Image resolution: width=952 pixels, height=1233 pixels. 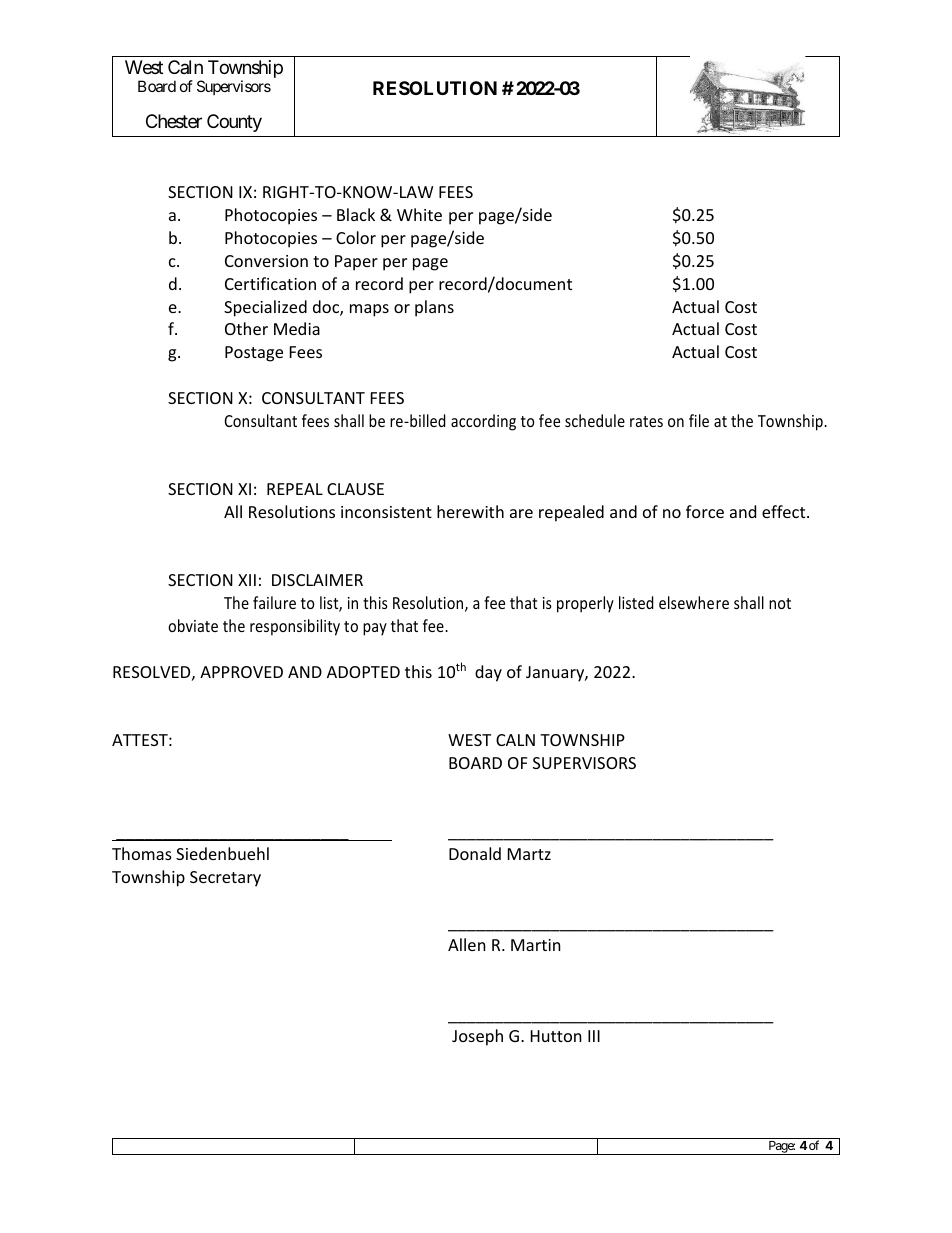 I want to click on County, so click(x=234, y=123).
